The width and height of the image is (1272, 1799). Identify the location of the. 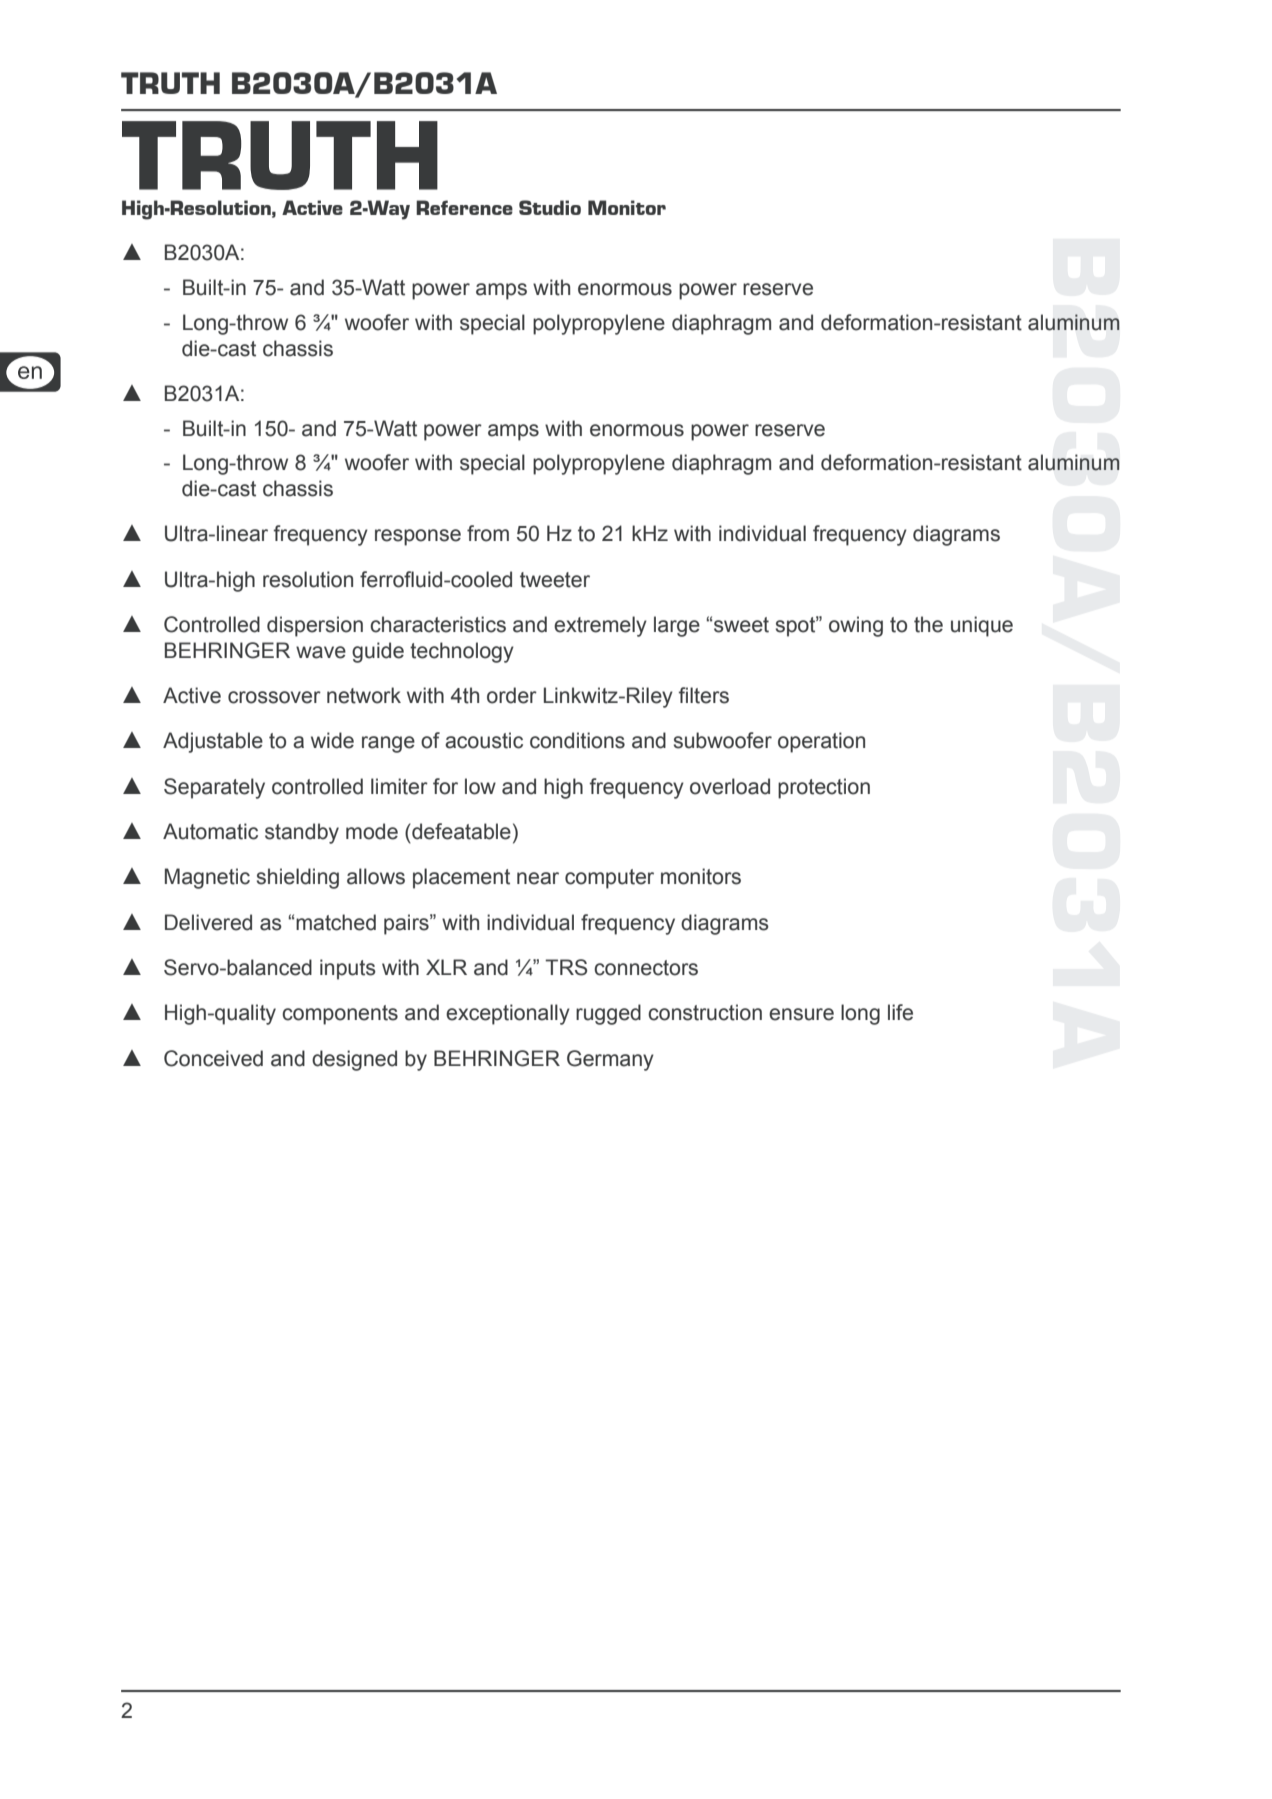
(928, 624).
